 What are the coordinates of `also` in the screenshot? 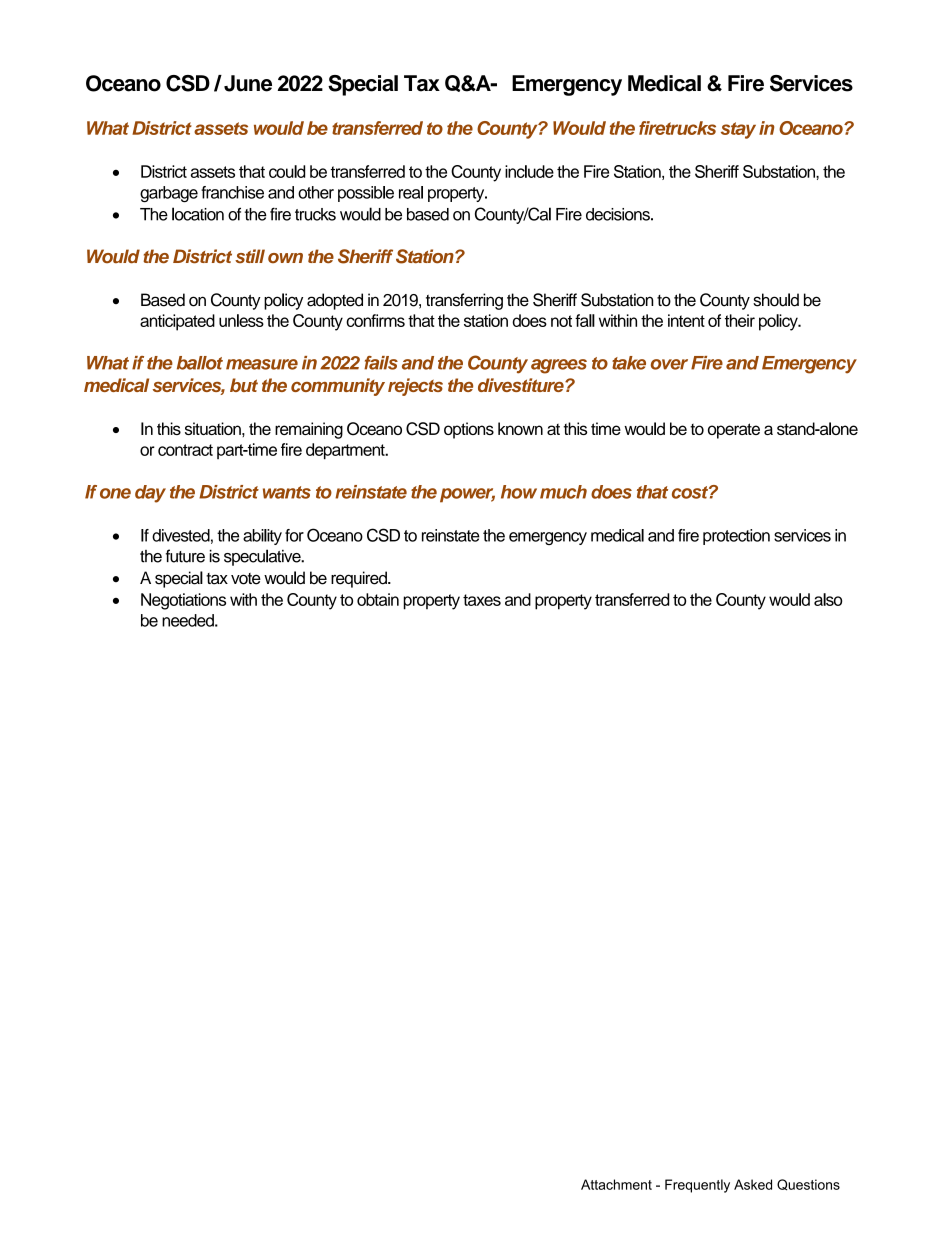 It's located at (828, 599).
